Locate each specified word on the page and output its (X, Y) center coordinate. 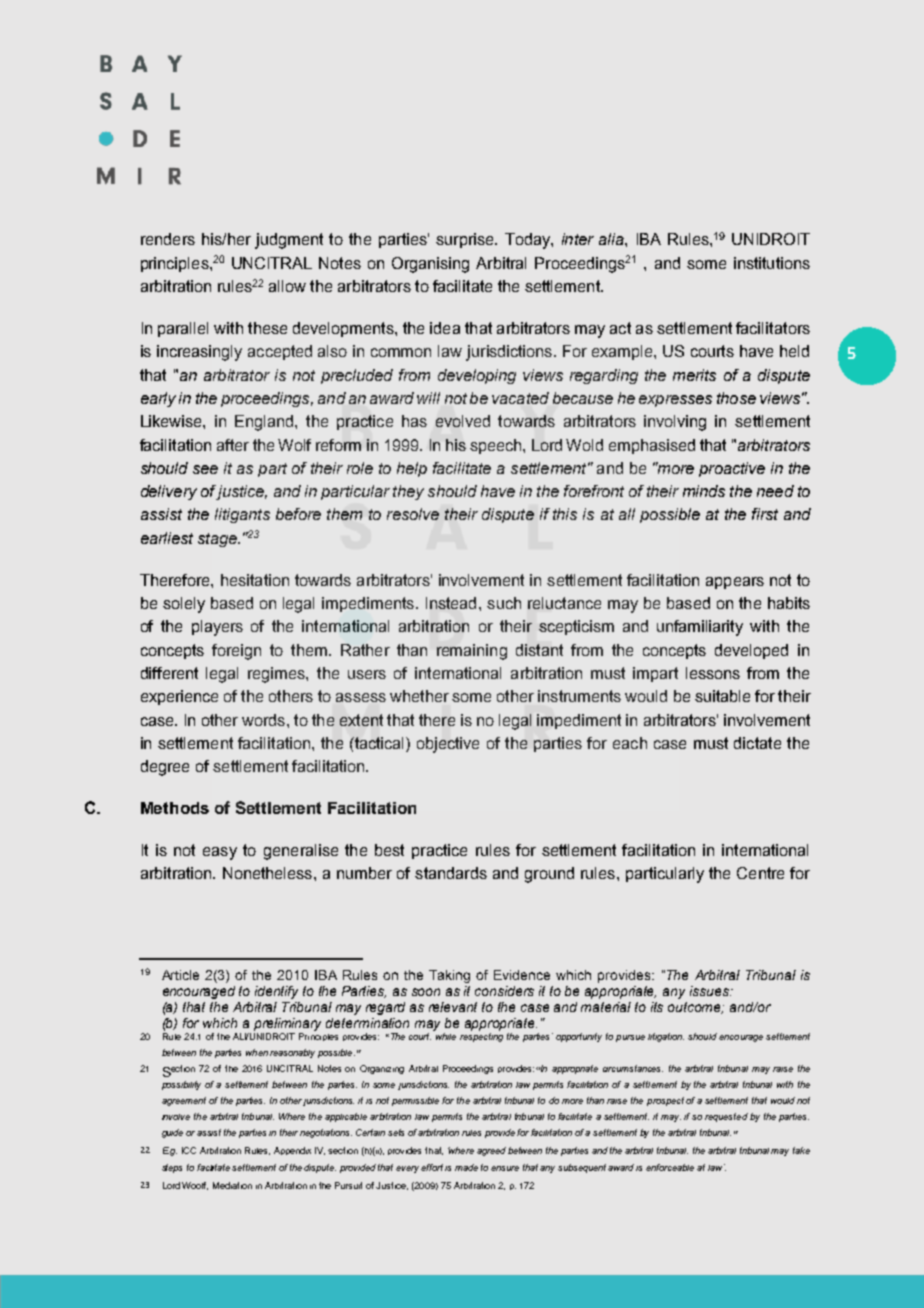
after (233, 445)
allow (287, 286)
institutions (772, 263)
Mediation (232, 1185)
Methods (175, 808)
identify (276, 992)
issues (710, 991)
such (504, 603)
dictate (757, 743)
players (217, 628)
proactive (732, 469)
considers (504, 991)
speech (497, 446)
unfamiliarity (700, 628)
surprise (466, 240)
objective (448, 745)
